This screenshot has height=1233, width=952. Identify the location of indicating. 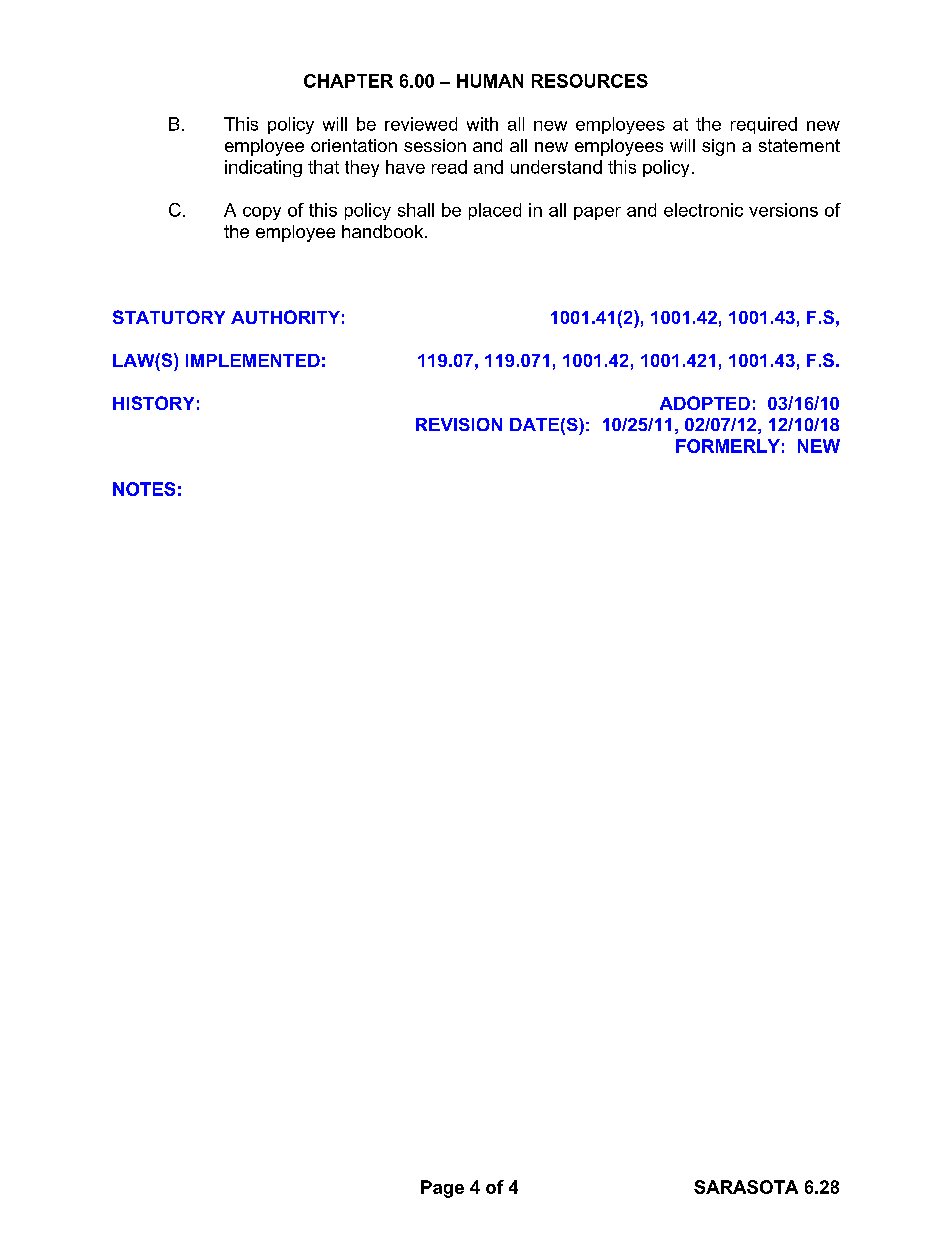
(263, 168).
